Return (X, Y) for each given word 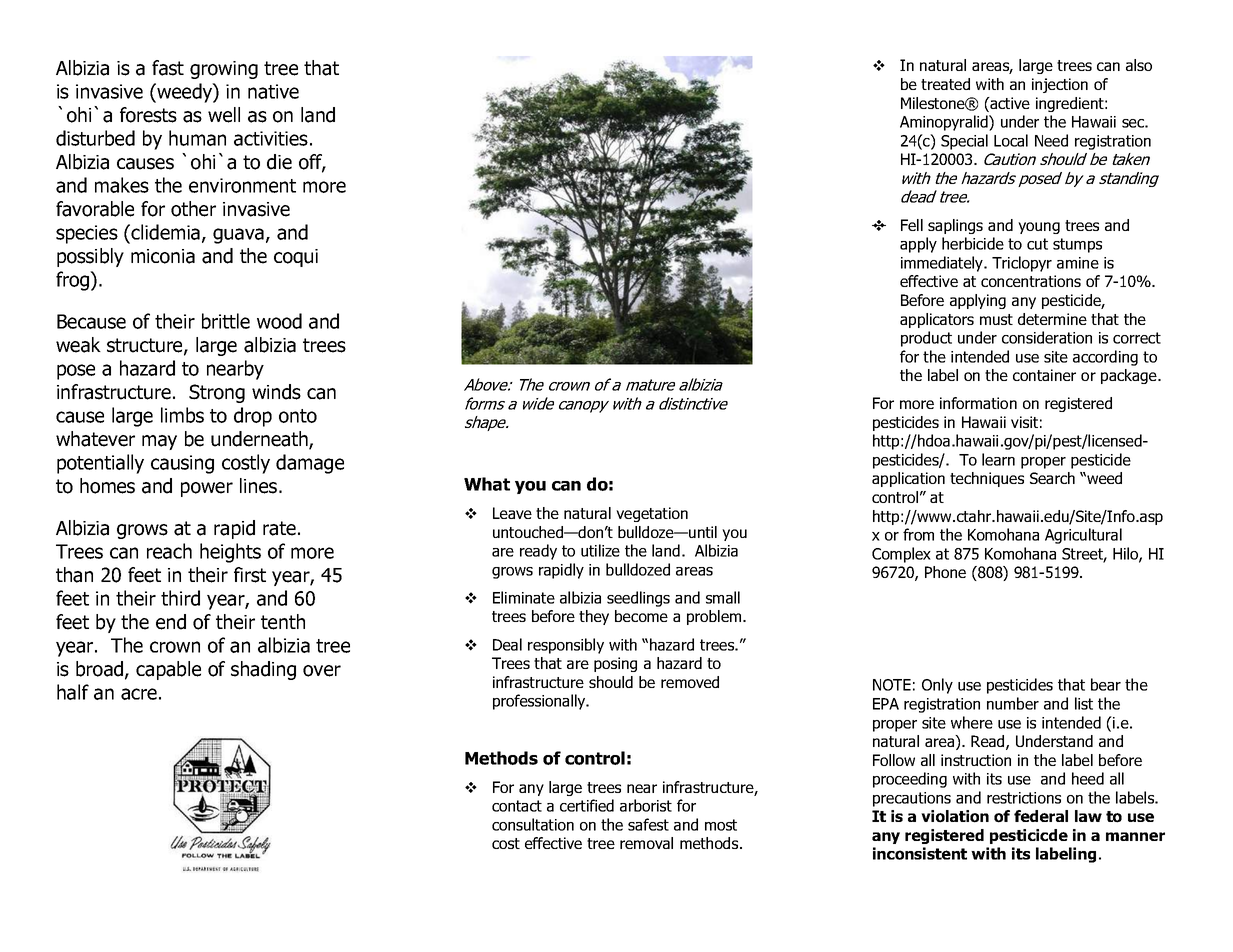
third (180, 598)
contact (517, 806)
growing (224, 70)
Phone (945, 572)
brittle (226, 321)
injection (1060, 85)
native (273, 91)
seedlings (638, 599)
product (926, 339)
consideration (1047, 337)
